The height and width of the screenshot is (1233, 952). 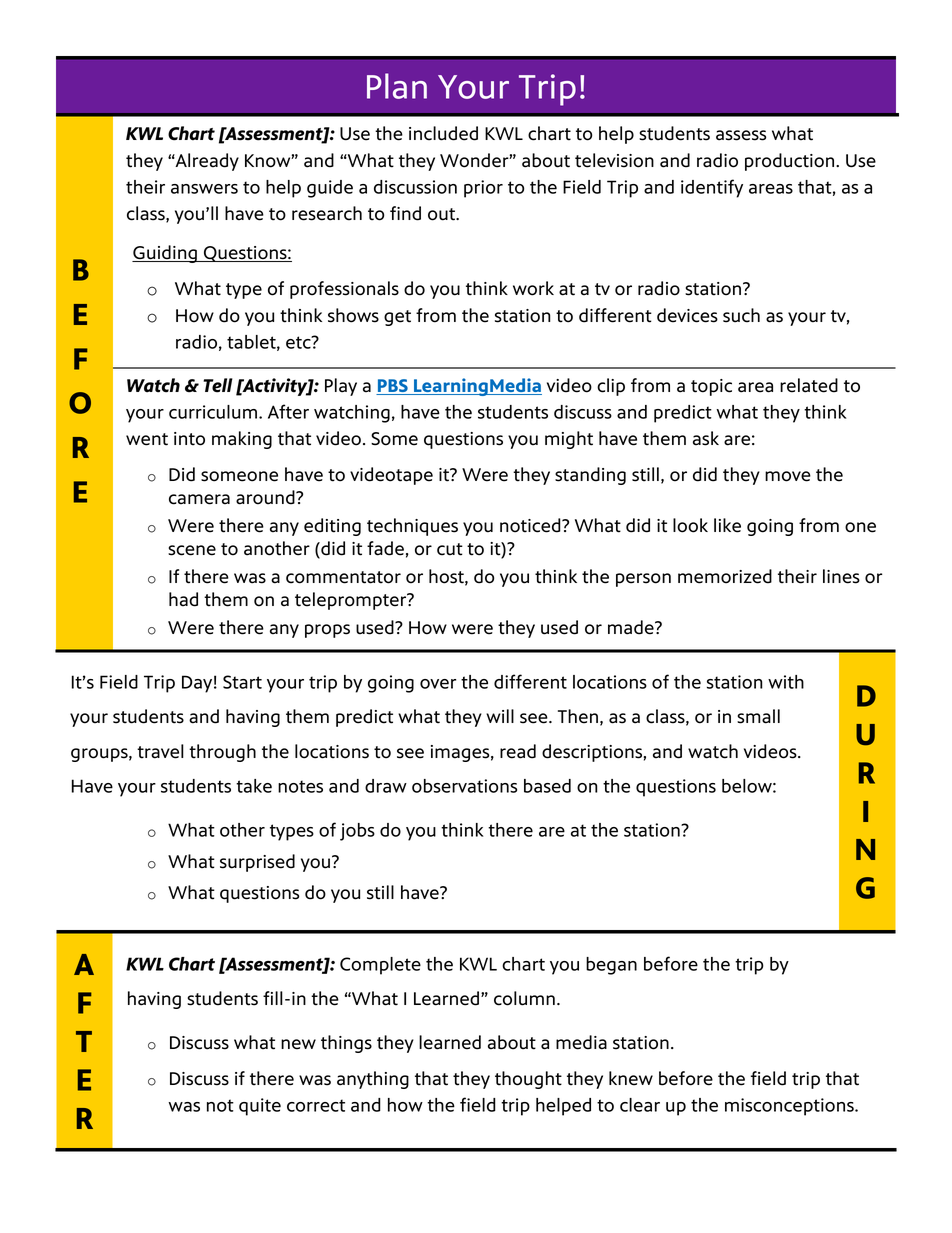 I want to click on cut, so click(x=450, y=549).
